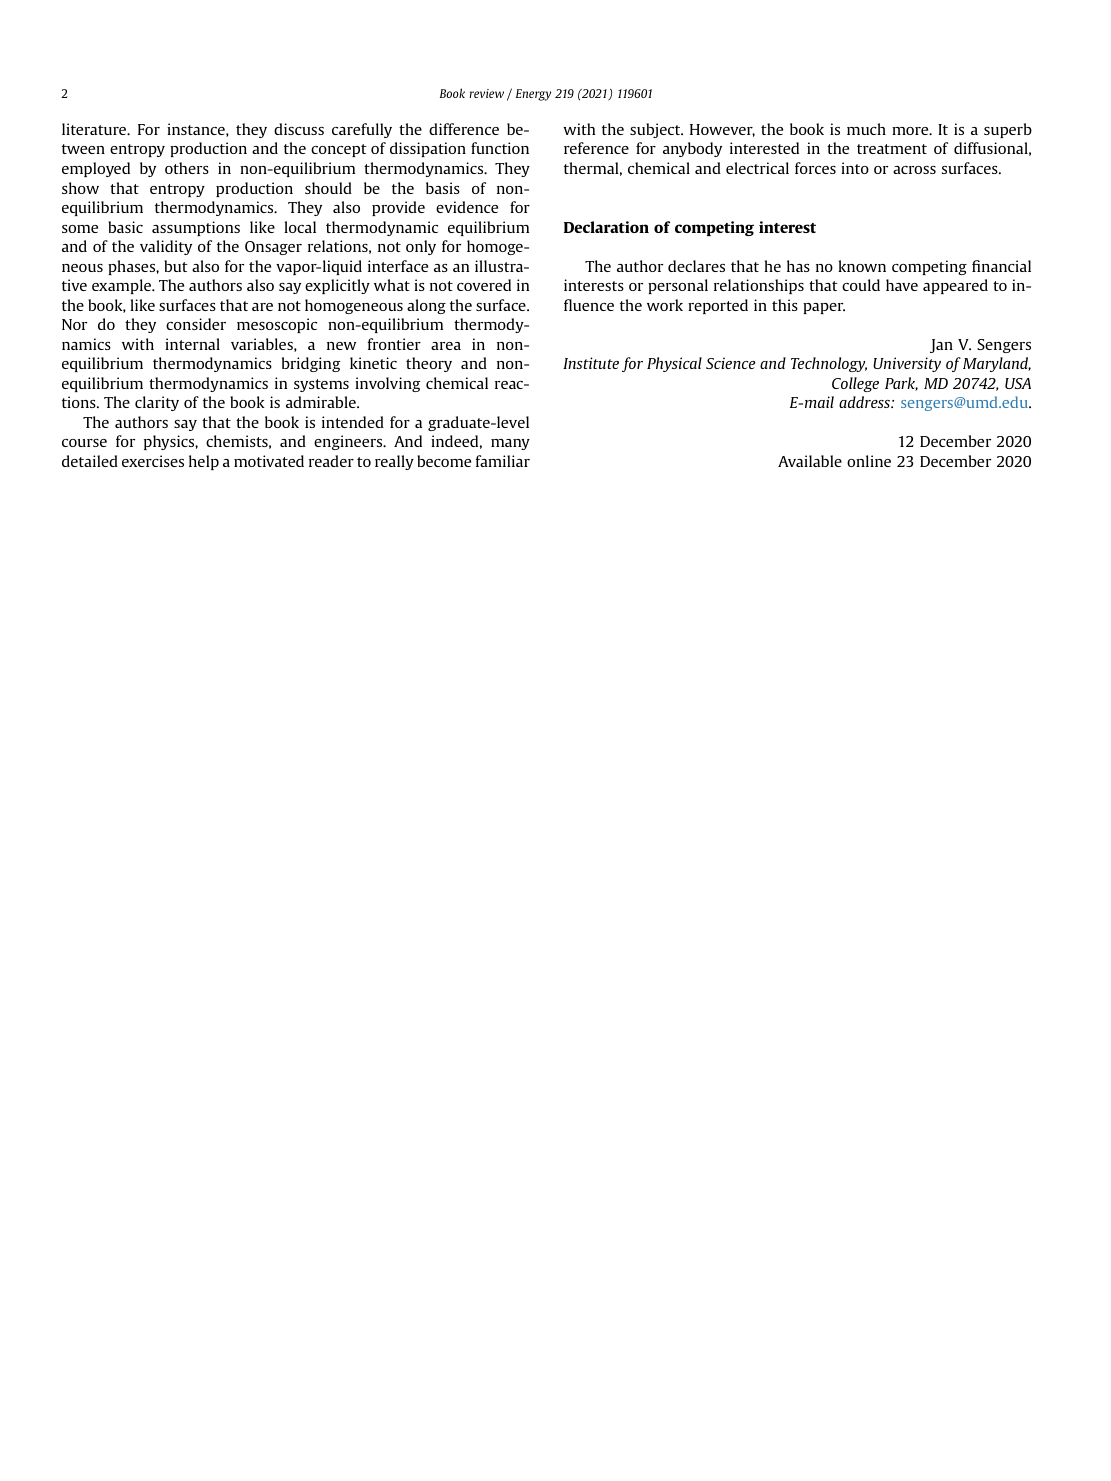 This image has height=1481, width=1111. Describe the element at coordinates (95, 129) in the image. I see `literature` at that location.
